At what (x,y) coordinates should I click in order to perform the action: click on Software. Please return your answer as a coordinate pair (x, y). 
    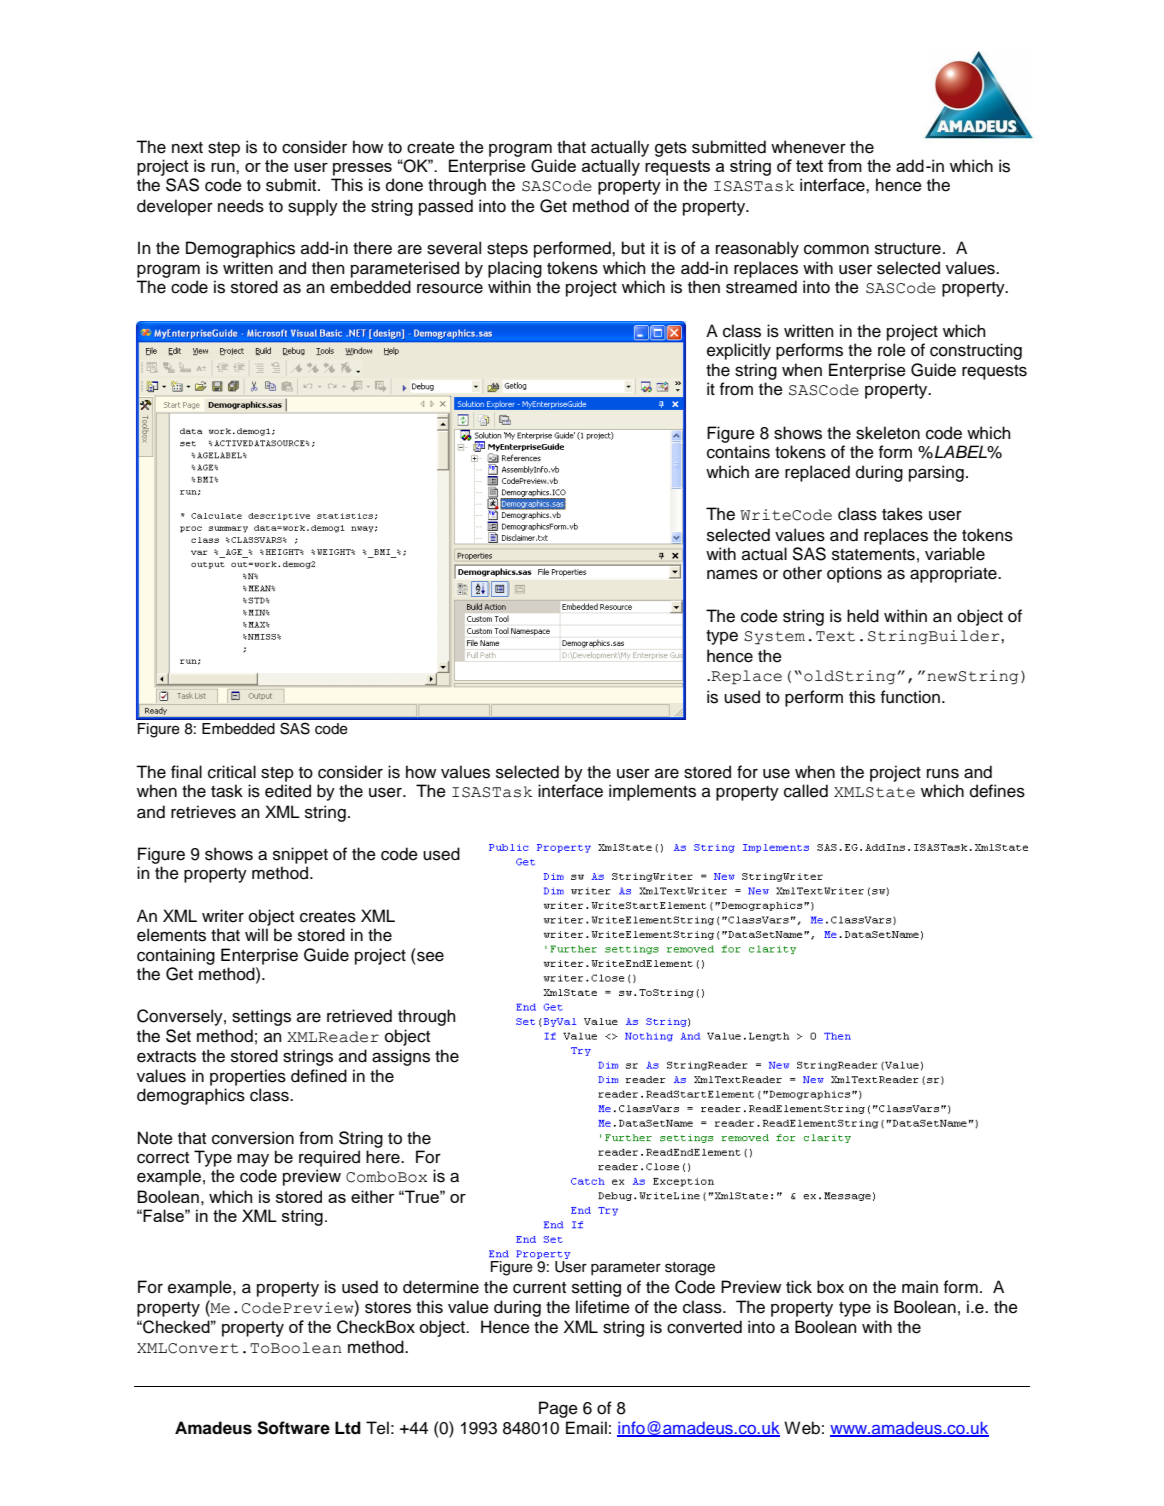
    Looking at the image, I should click on (293, 1428).
